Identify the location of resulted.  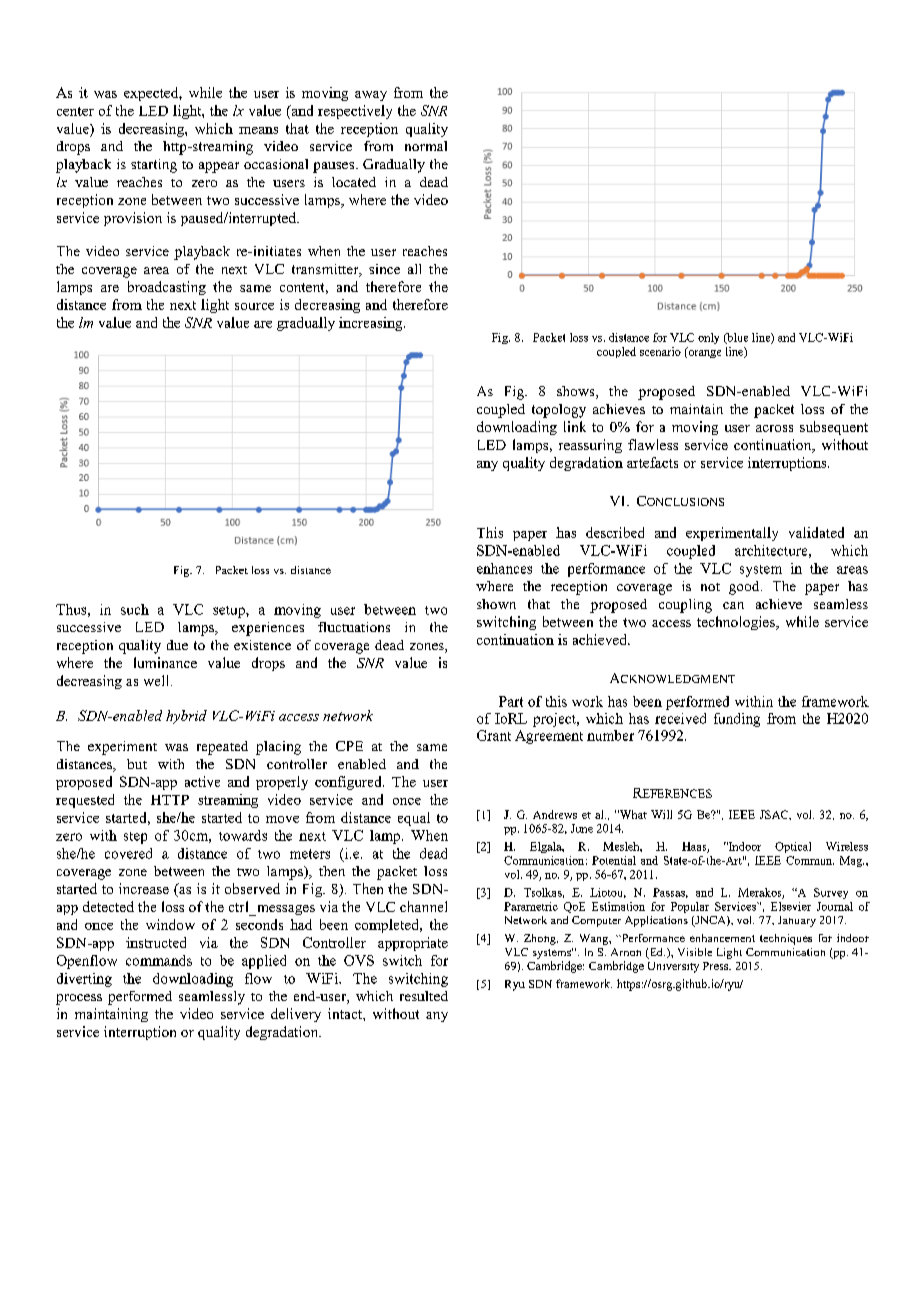
(424, 996).
